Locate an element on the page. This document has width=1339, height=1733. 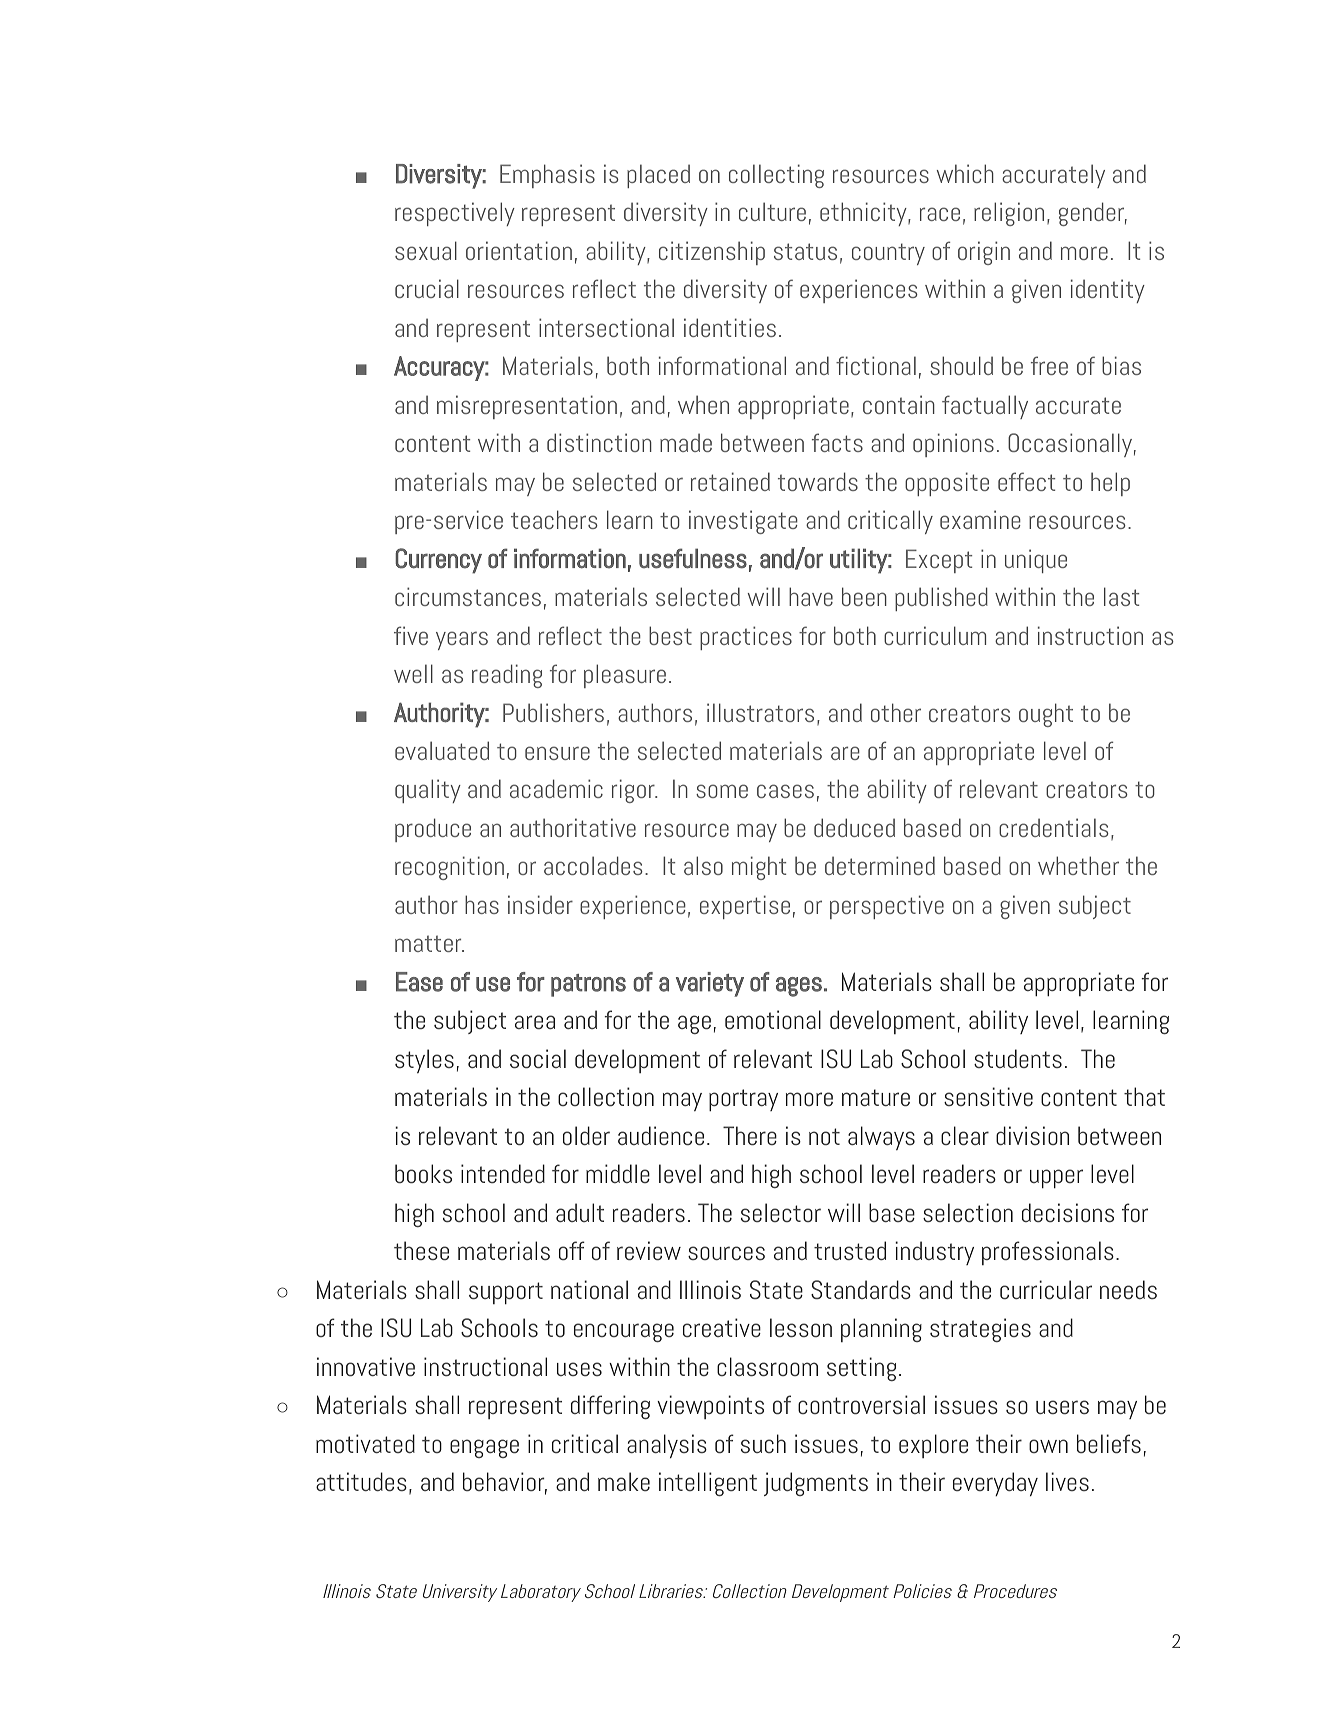
engage is located at coordinates (484, 1448).
